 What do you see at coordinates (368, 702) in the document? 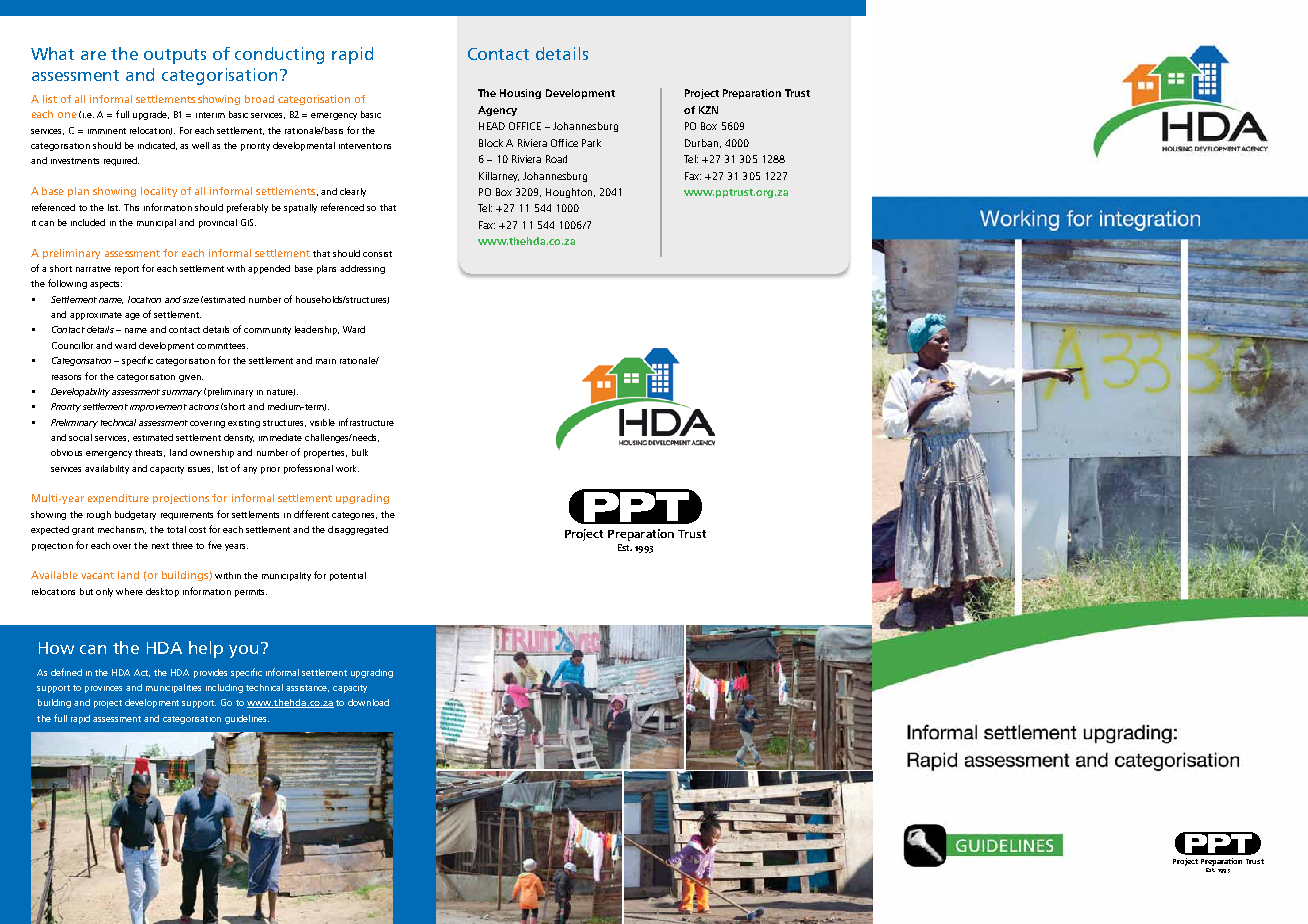
I see `download` at bounding box center [368, 702].
